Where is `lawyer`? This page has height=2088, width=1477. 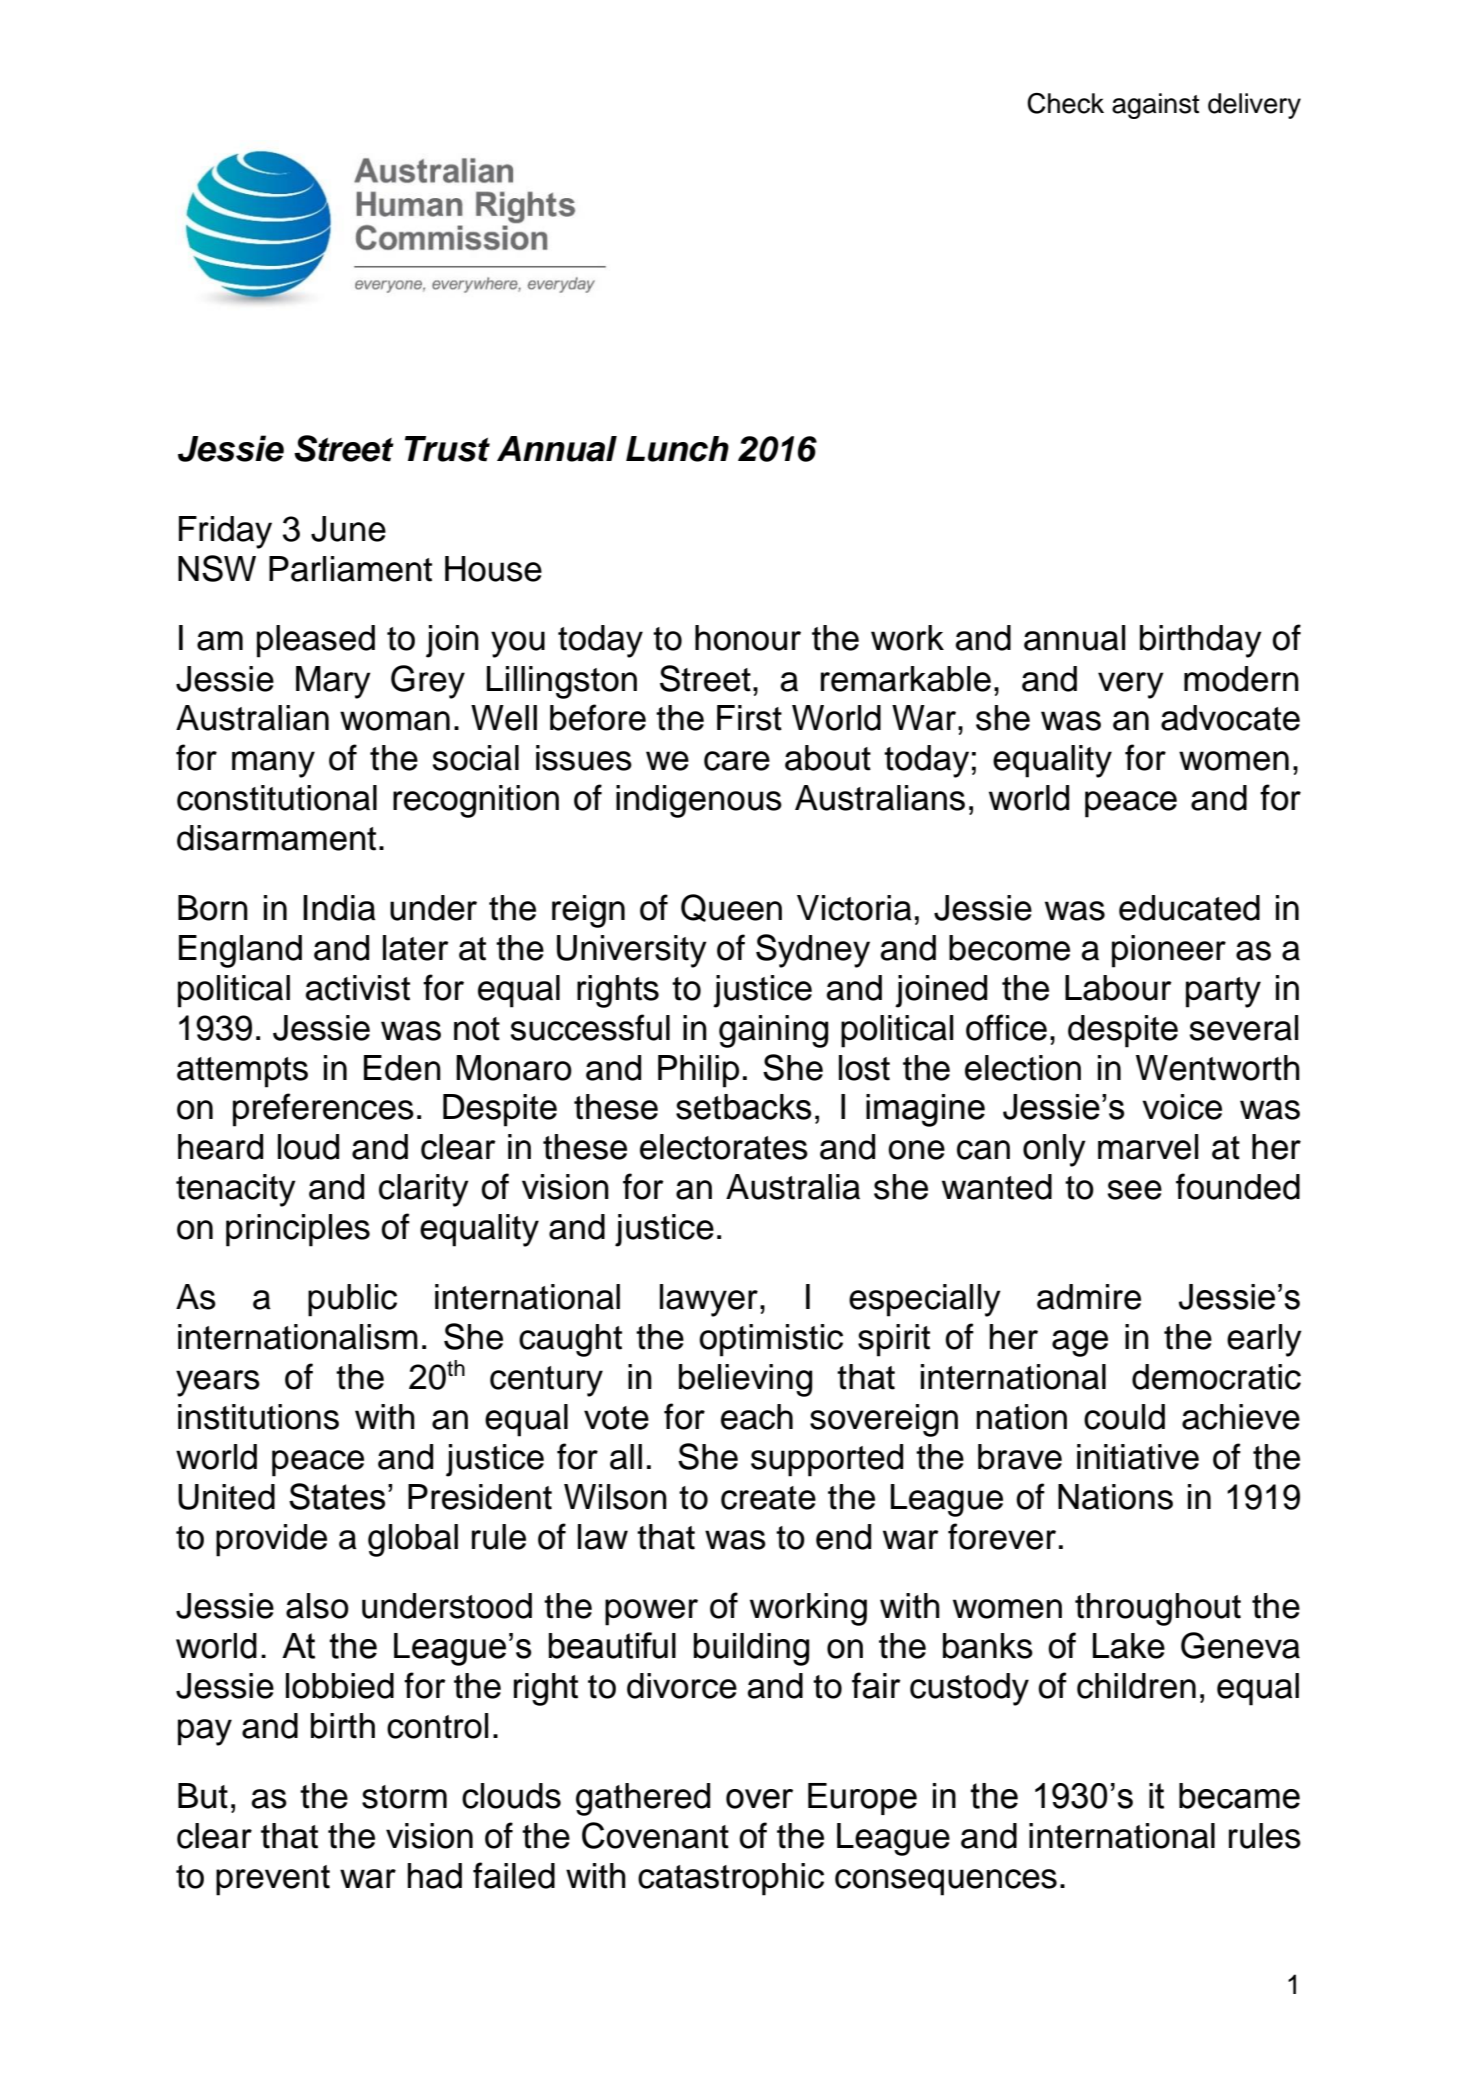
lawyer is located at coordinates (709, 1300).
